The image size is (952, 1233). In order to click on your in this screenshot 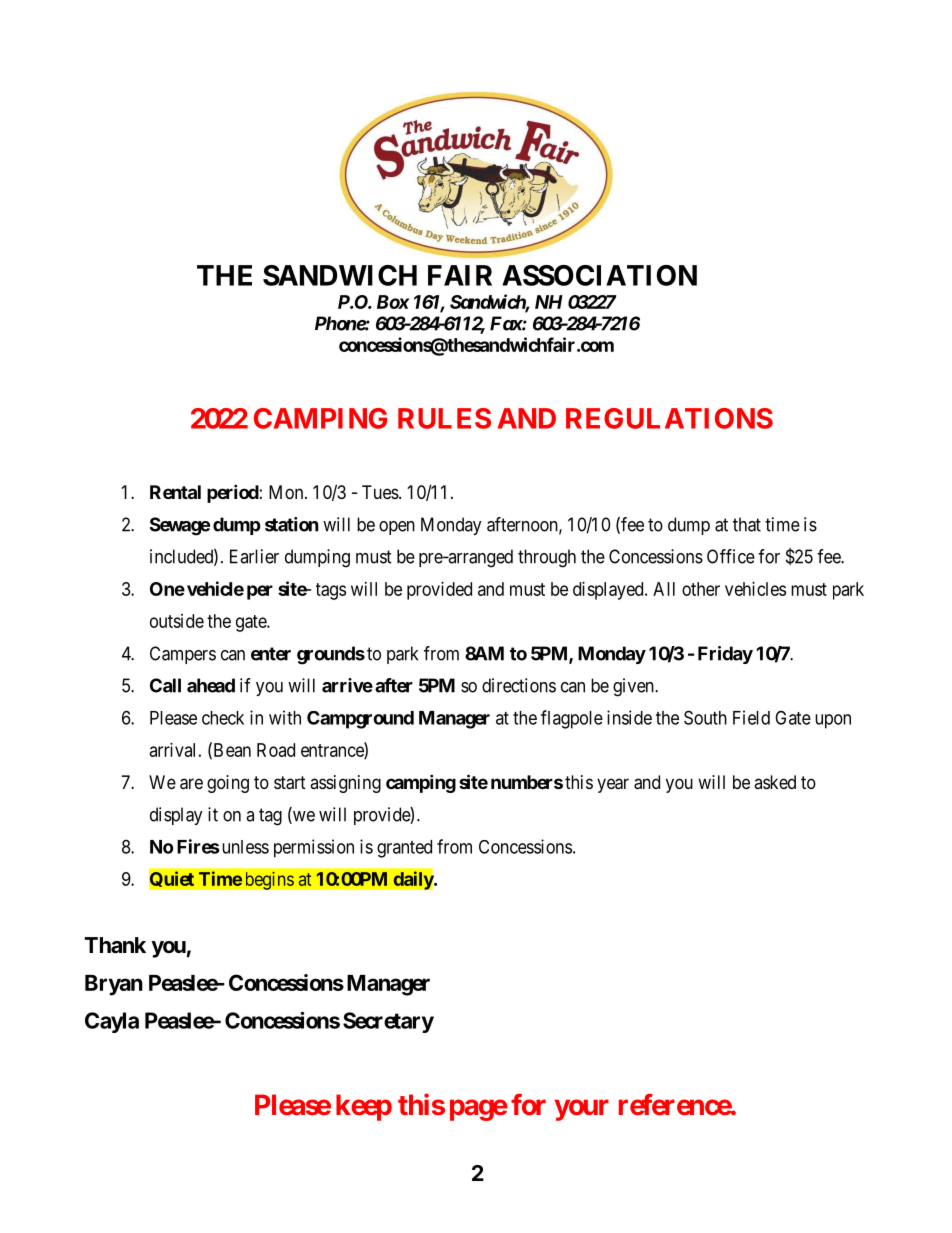, I will do `click(582, 1110)`.
